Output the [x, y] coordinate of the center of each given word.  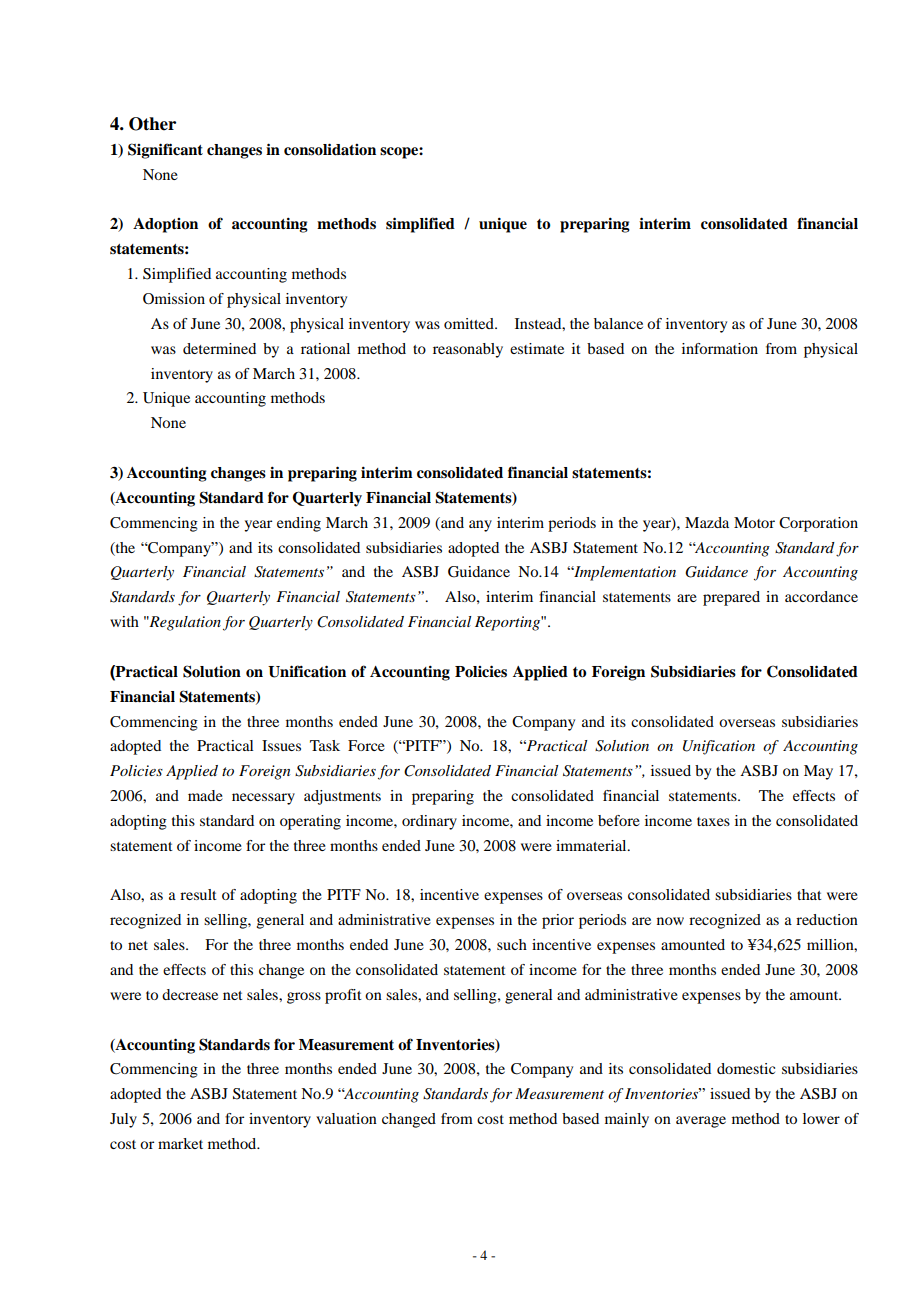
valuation [346, 1118]
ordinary [429, 822]
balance [618, 323]
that [809, 894]
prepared [731, 598]
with [124, 621]
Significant [165, 151]
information [720, 348]
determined [219, 348]
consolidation [330, 149]
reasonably [468, 350]
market [180, 1143]
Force [366, 745]
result [198, 894]
